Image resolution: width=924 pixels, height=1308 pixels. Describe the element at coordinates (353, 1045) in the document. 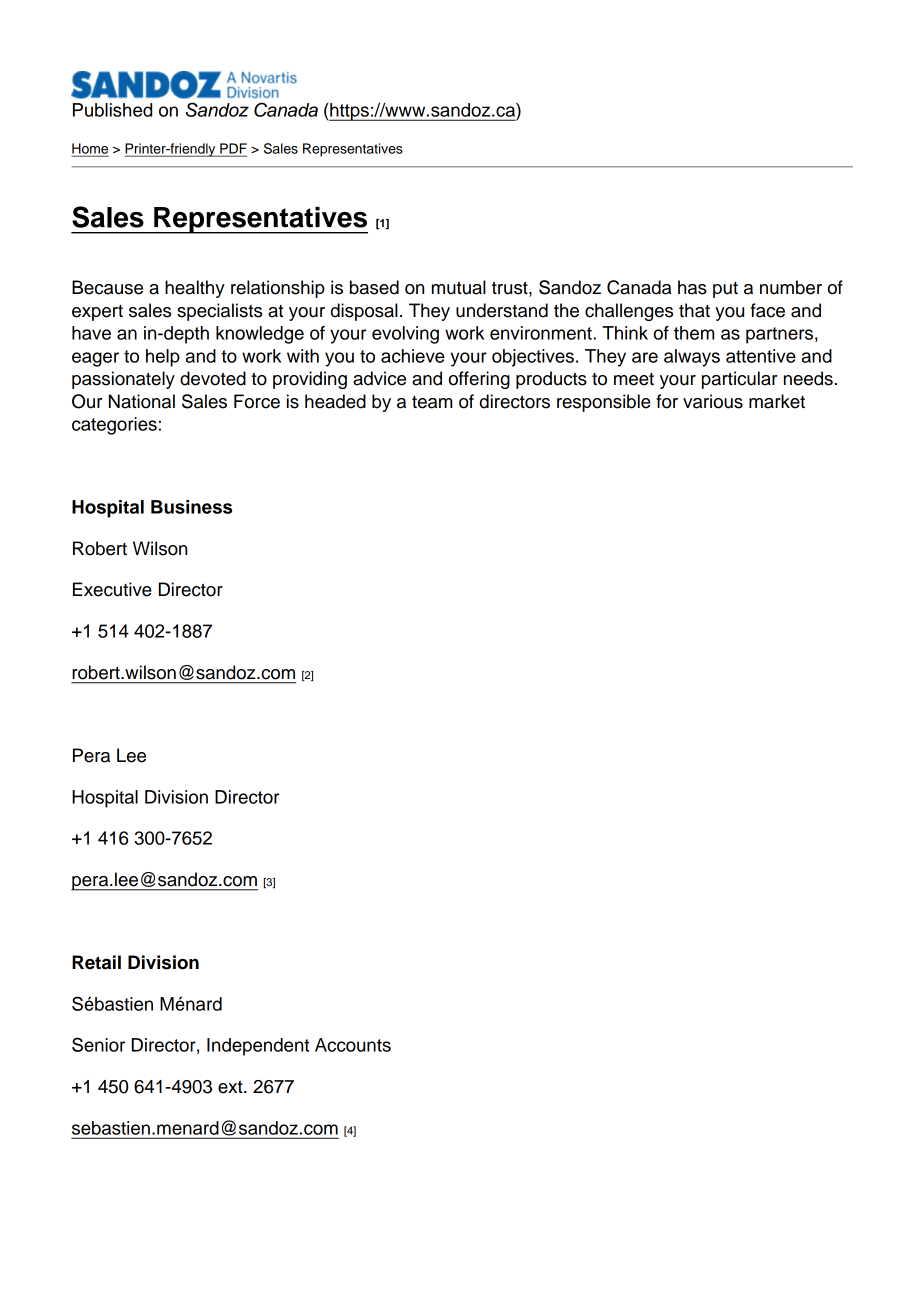

I see `Accounts` at that location.
